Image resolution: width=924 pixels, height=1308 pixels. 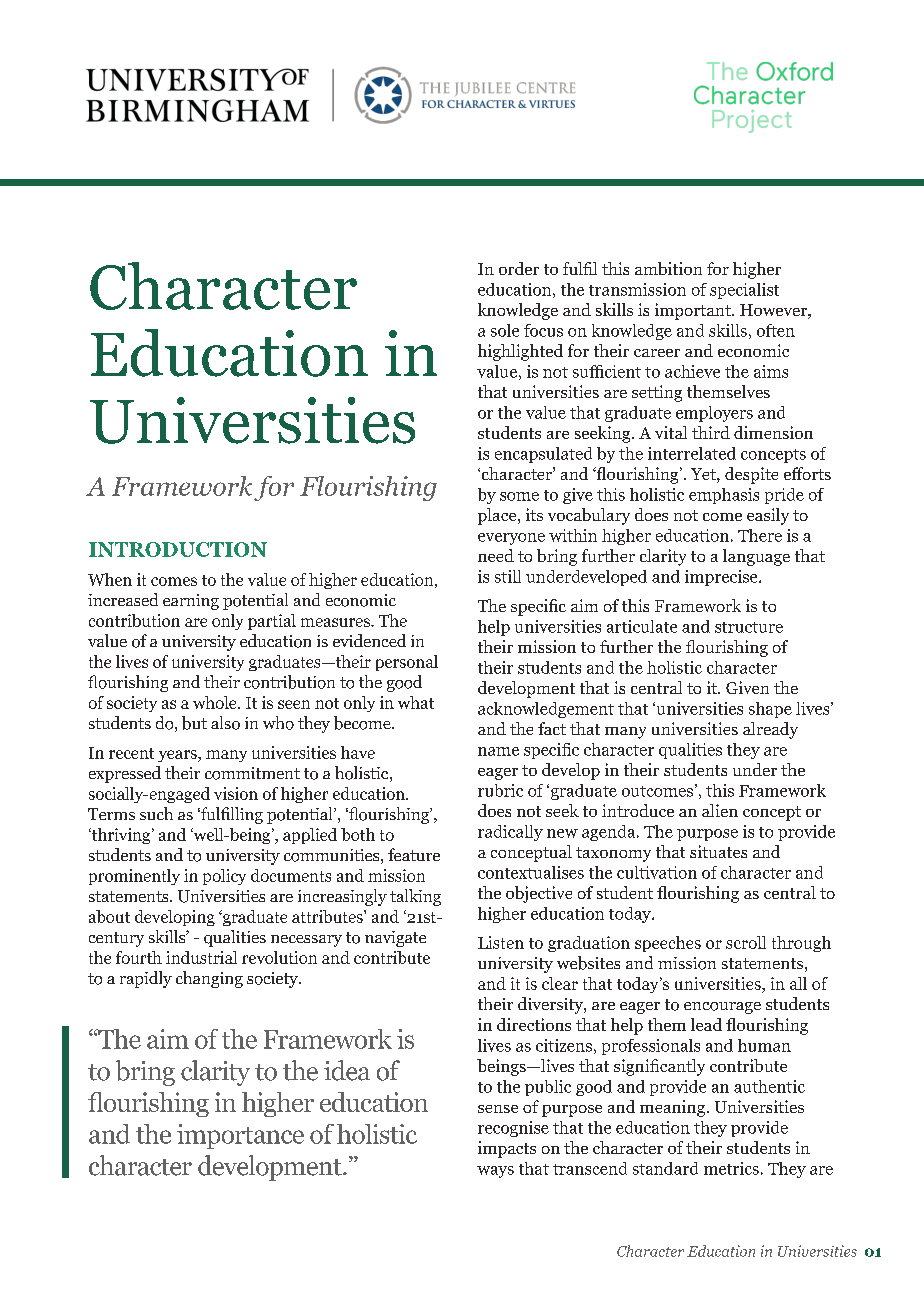 What do you see at coordinates (240, 1136) in the screenshot?
I see `importance` at bounding box center [240, 1136].
